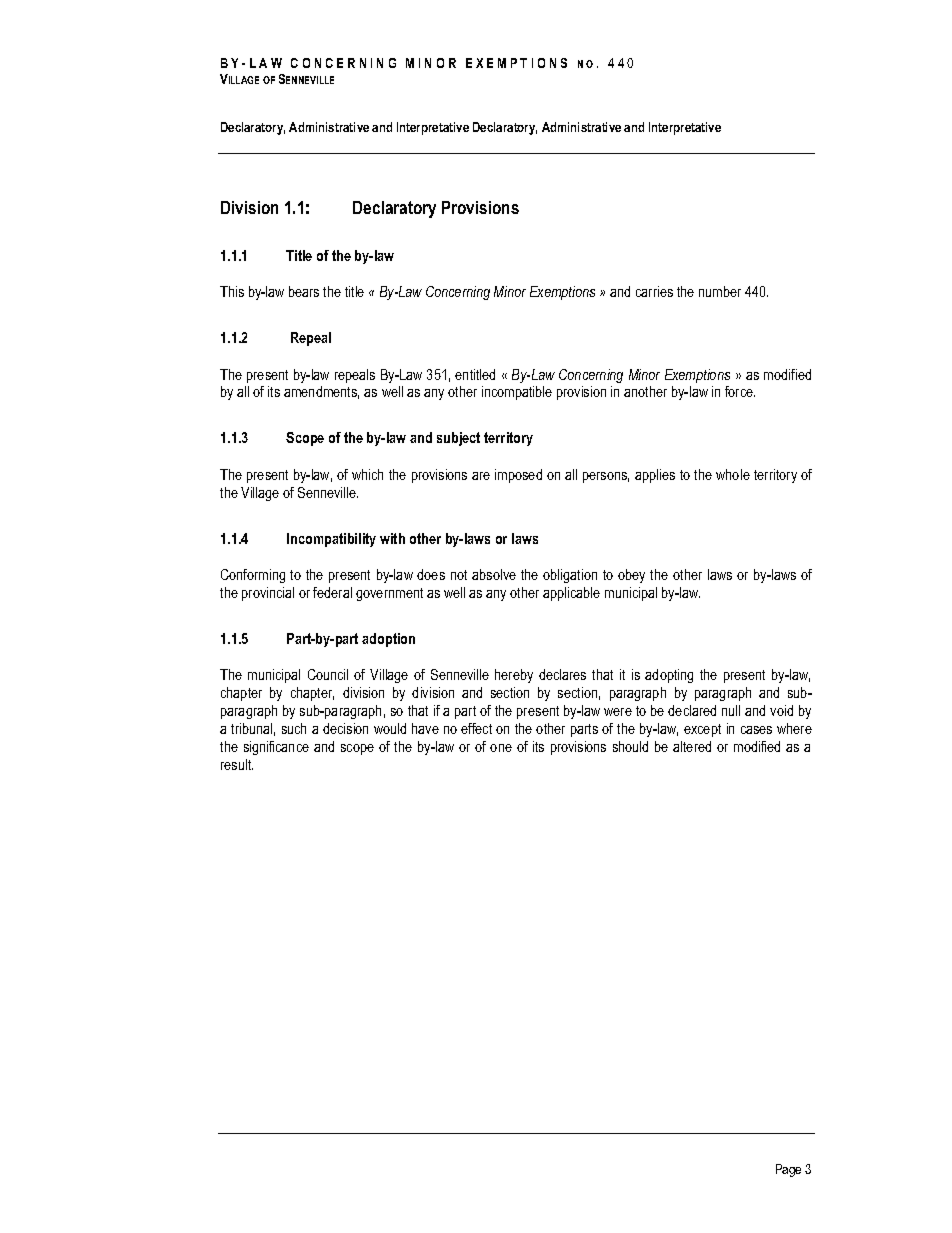 This screenshot has height=1233, width=952. What do you see at coordinates (501, 748) in the screenshot?
I see `one` at bounding box center [501, 748].
